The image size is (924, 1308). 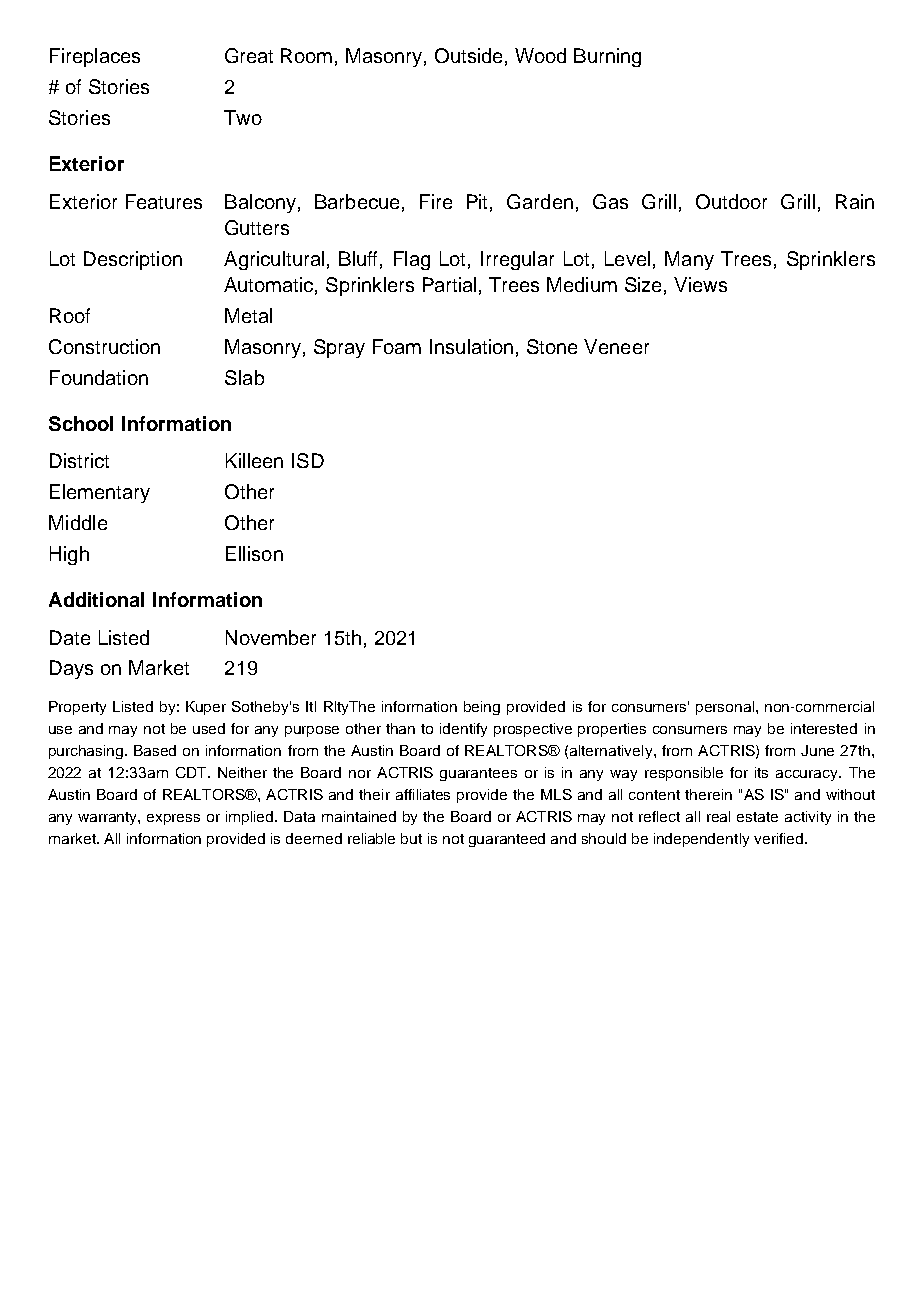 I want to click on Insulation, so click(x=471, y=346).
